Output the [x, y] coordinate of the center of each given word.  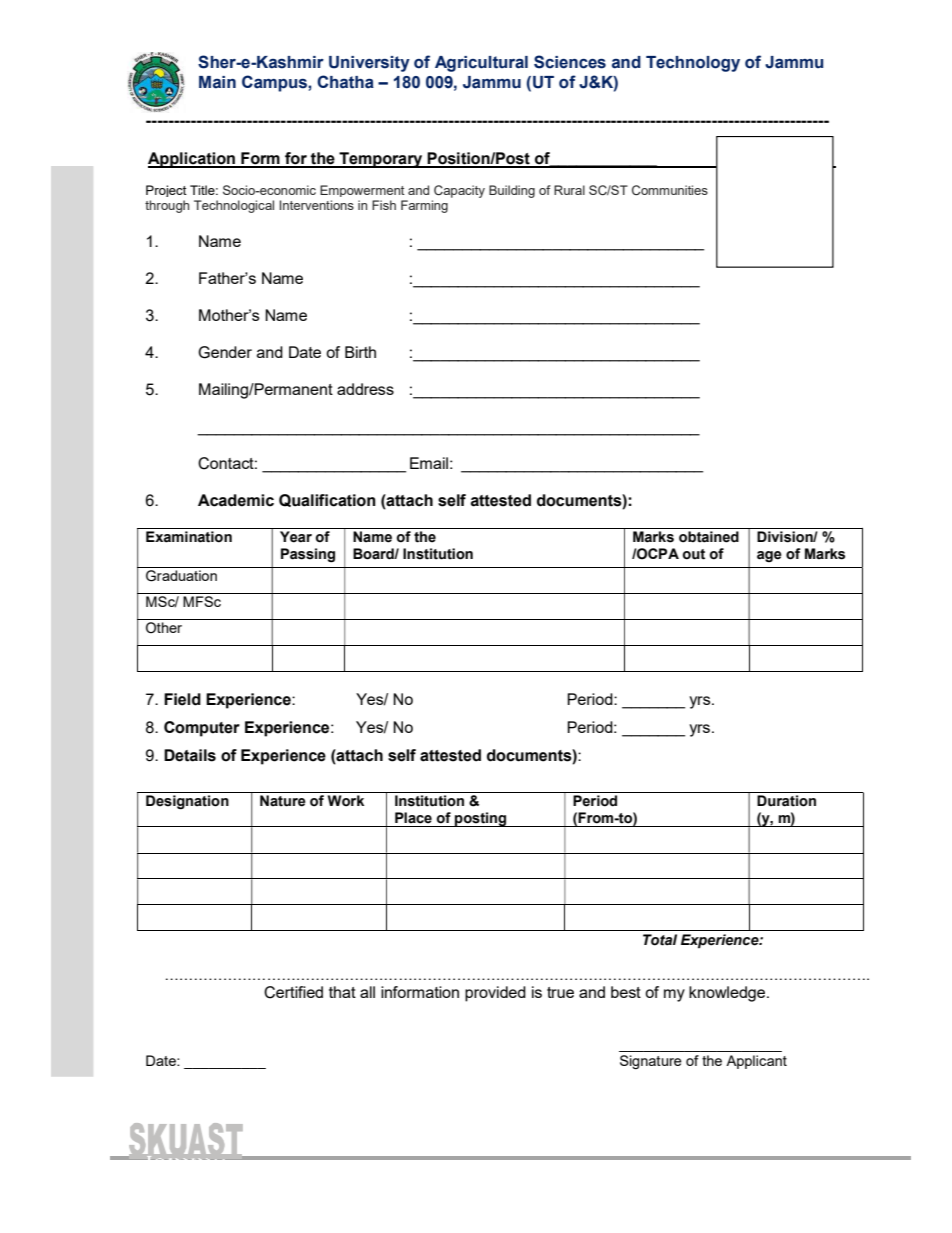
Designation [187, 802]
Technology [693, 64]
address [365, 389]
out [694, 554]
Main [217, 82]
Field [182, 699]
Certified [293, 992]
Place [413, 818]
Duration [786, 801]
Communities [670, 190]
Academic [236, 500]
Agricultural [481, 64]
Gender [225, 352]
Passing [308, 555]
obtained [709, 537]
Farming [424, 206]
